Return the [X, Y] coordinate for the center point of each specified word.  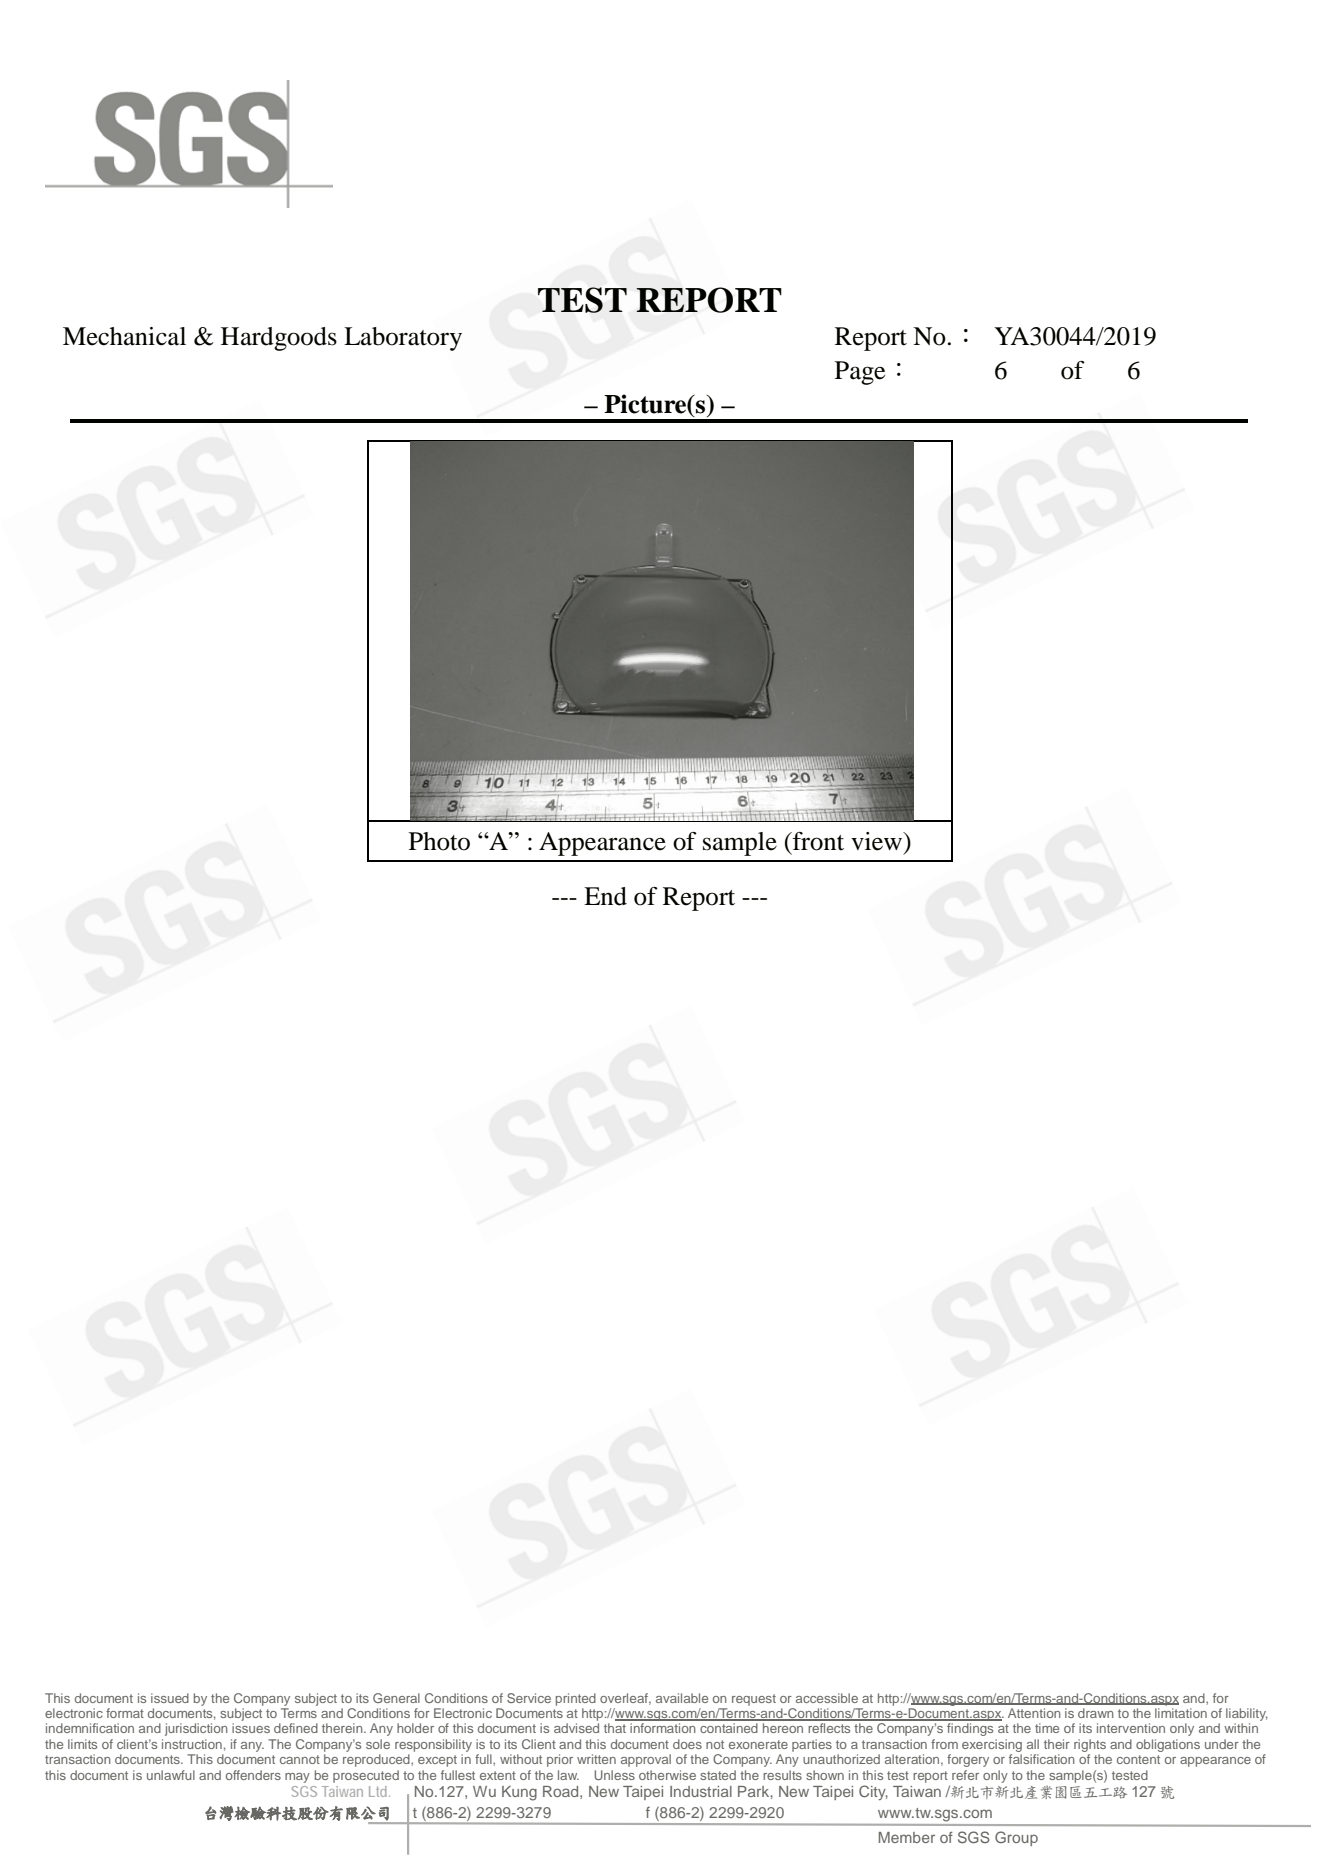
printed [576, 1699]
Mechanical [124, 336]
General [396, 1698]
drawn [1096, 1713]
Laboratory [403, 339]
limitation [1181, 1713]
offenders [253, 1775]
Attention [1034, 1713]
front [817, 841]
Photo [439, 841]
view [877, 841]
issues [251, 1728]
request [754, 1700]
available [682, 1698]
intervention [1131, 1728]
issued [170, 1698]
